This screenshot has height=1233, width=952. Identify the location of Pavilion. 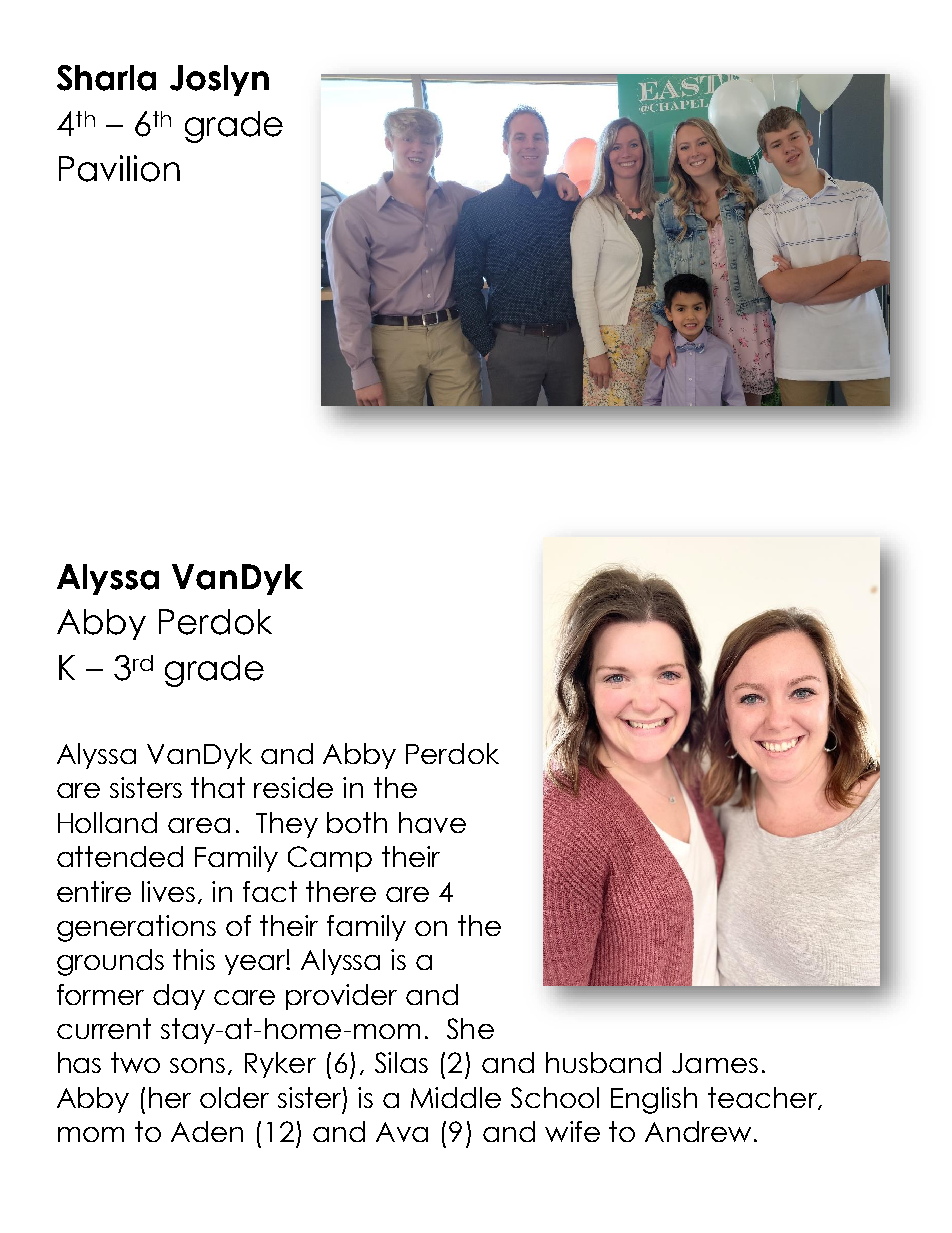
(119, 168).
